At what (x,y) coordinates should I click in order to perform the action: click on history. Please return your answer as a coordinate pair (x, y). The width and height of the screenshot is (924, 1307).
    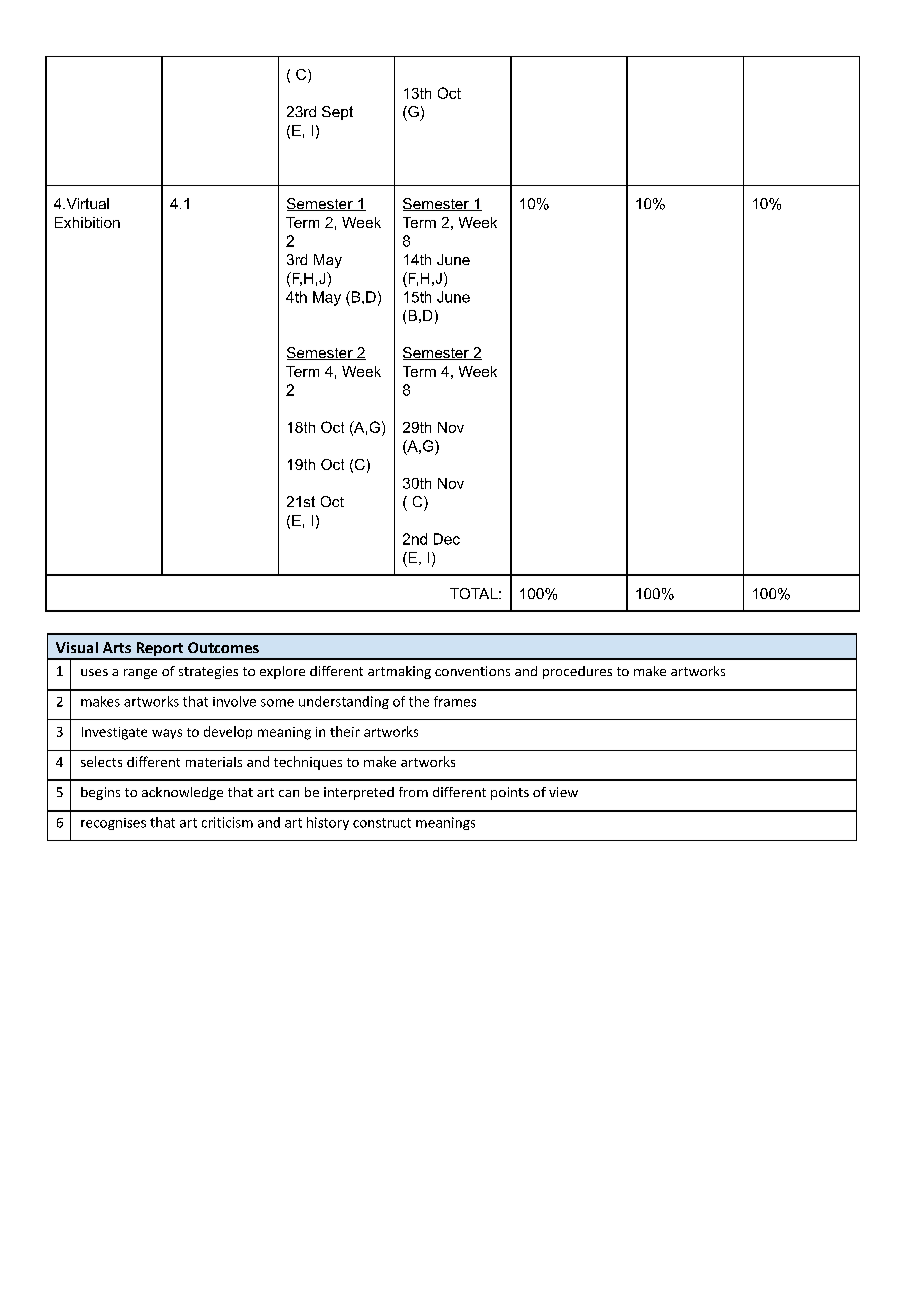
    Looking at the image, I should click on (328, 823).
